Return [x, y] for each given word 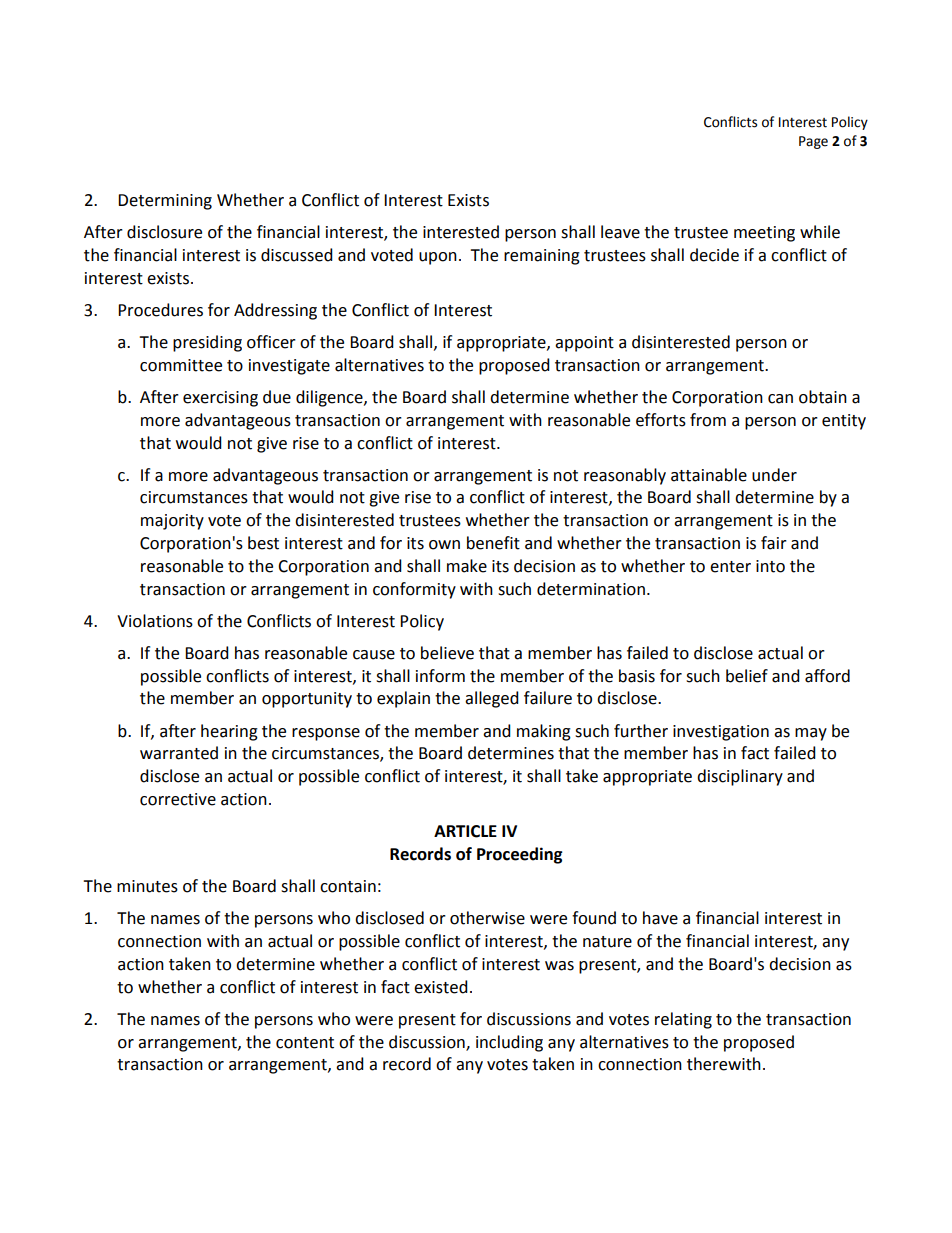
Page [813, 142]
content [305, 1043]
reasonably [625, 476]
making [544, 732]
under [774, 475]
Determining [165, 202]
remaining [542, 257]
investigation [721, 733]
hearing [229, 732]
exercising [220, 399]
